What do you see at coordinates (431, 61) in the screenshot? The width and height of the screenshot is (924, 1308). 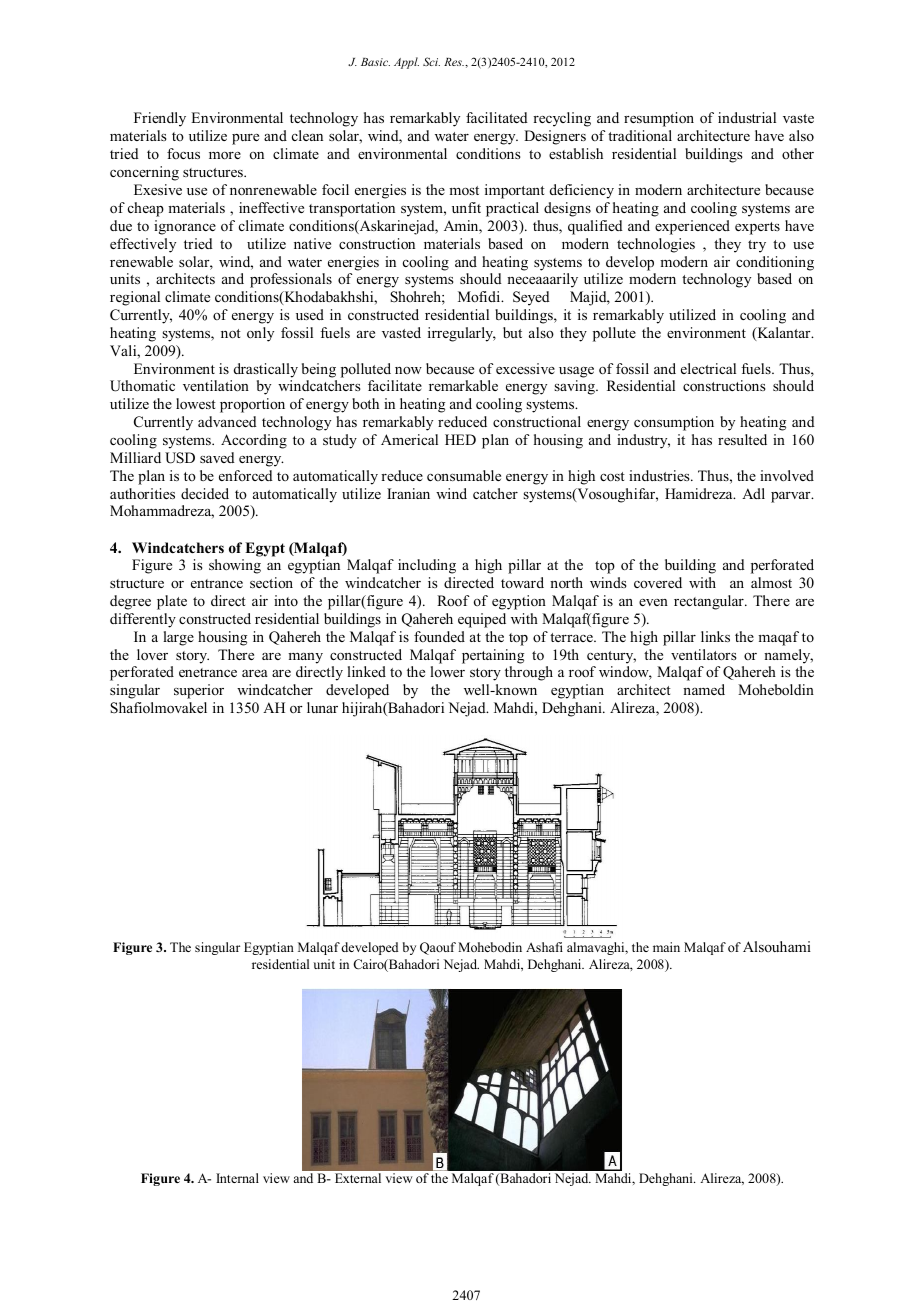 I see `Sci` at bounding box center [431, 61].
